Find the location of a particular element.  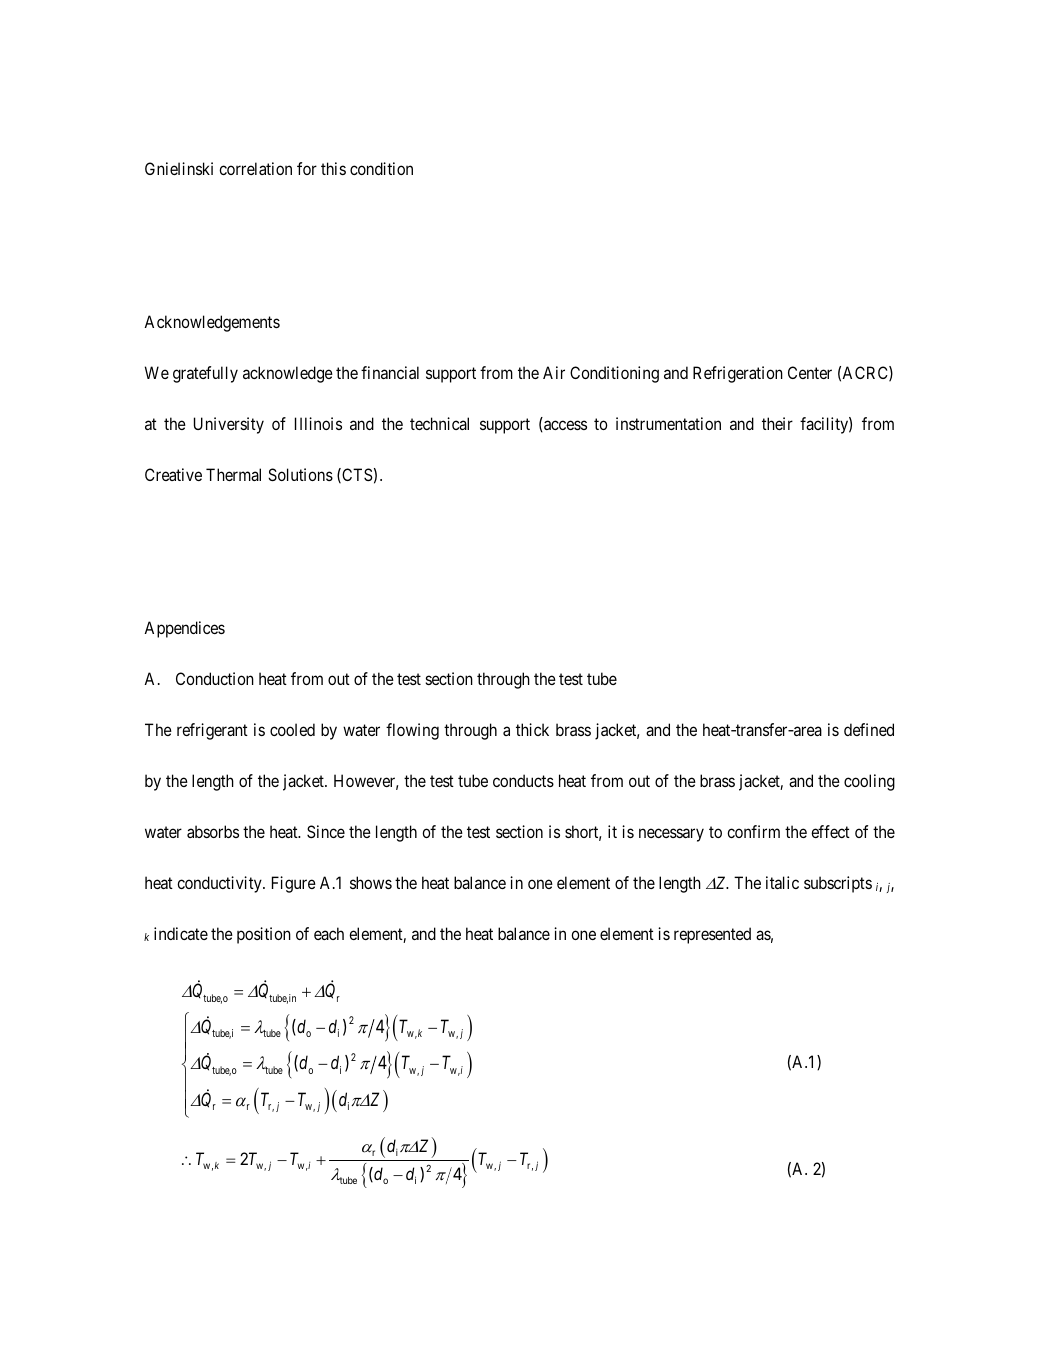

Air is located at coordinates (554, 372).
